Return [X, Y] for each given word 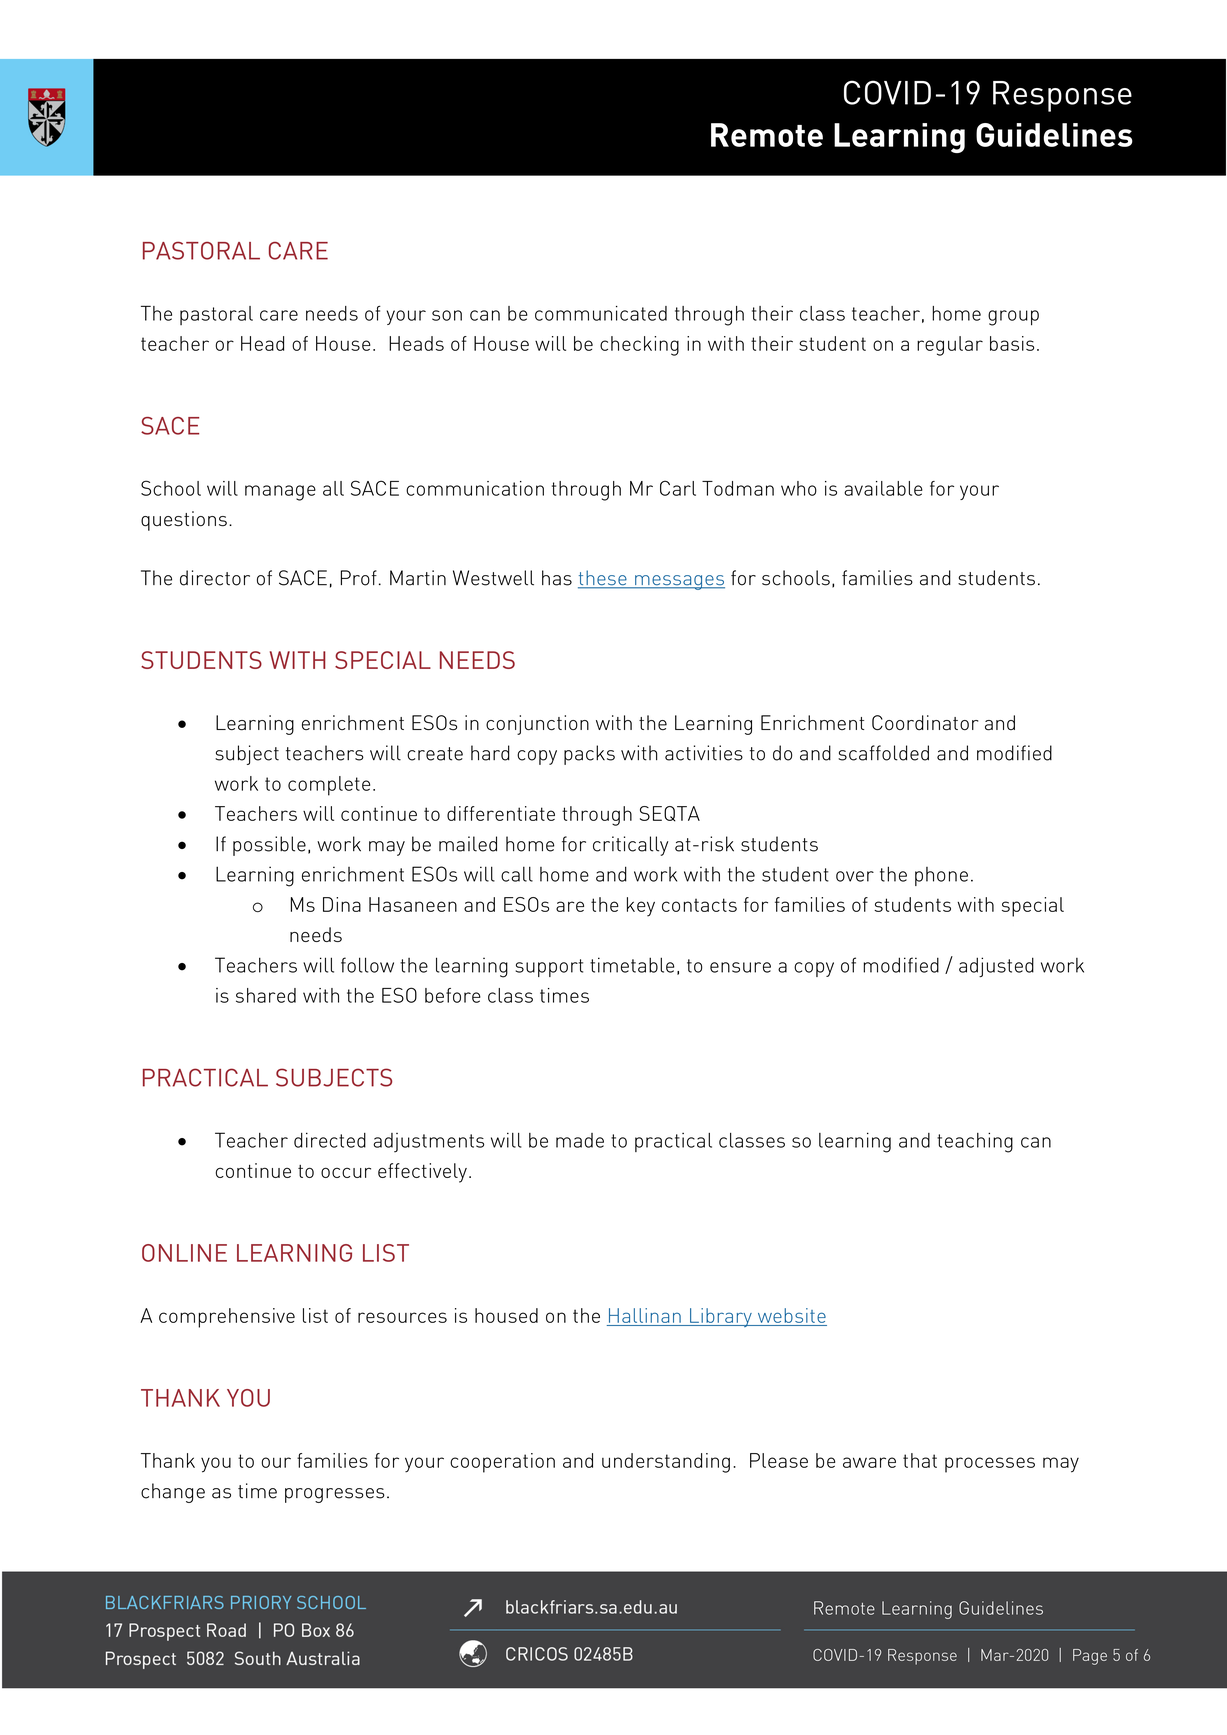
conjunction [537, 725]
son [447, 315]
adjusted [996, 967]
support [549, 968]
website [792, 1315]
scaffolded [883, 753]
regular [950, 346]
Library [721, 1317]
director [215, 578]
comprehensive [227, 1318]
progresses [335, 1495]
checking [639, 346]
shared [266, 995]
